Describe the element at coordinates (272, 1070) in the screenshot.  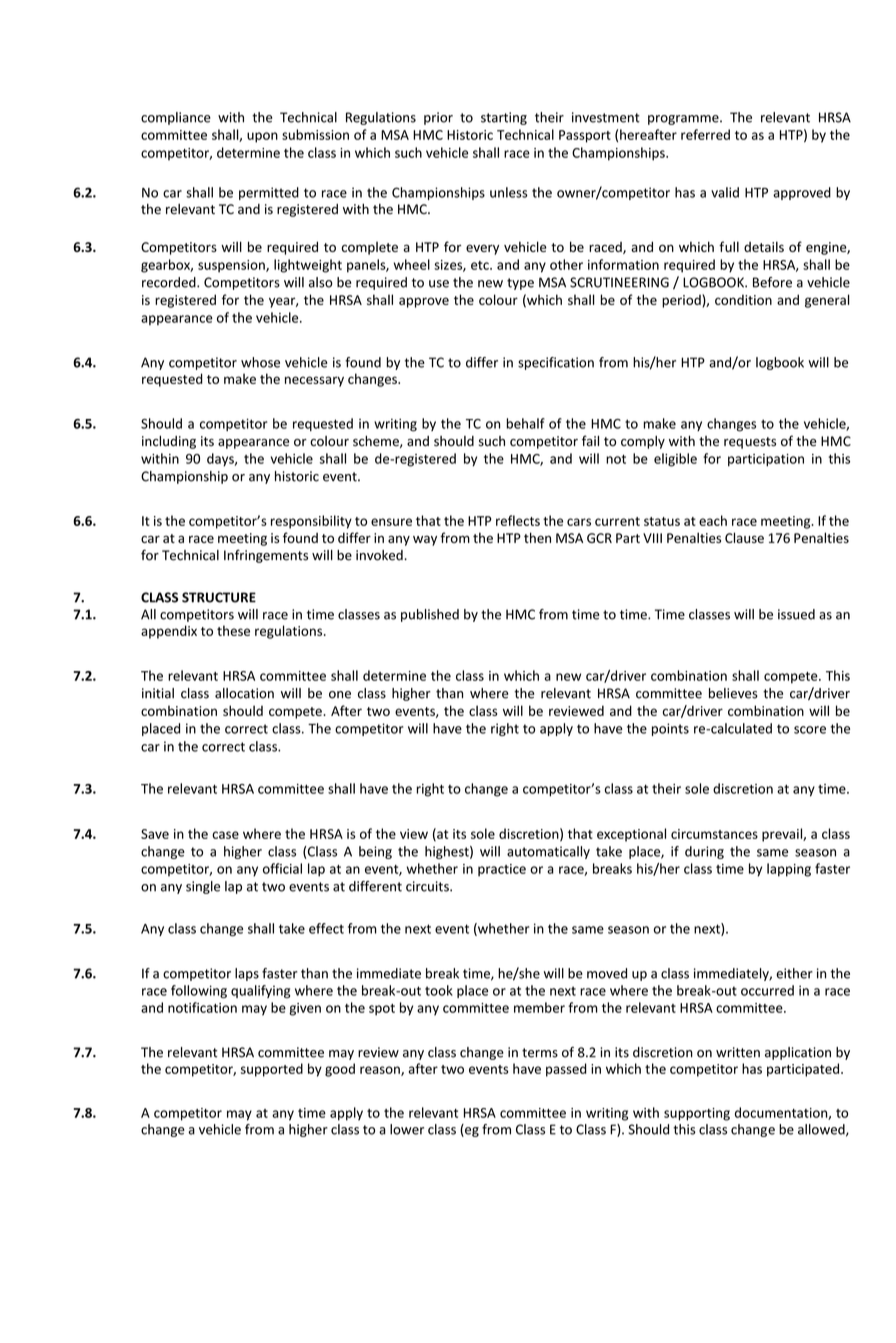
I see `supported` at that location.
